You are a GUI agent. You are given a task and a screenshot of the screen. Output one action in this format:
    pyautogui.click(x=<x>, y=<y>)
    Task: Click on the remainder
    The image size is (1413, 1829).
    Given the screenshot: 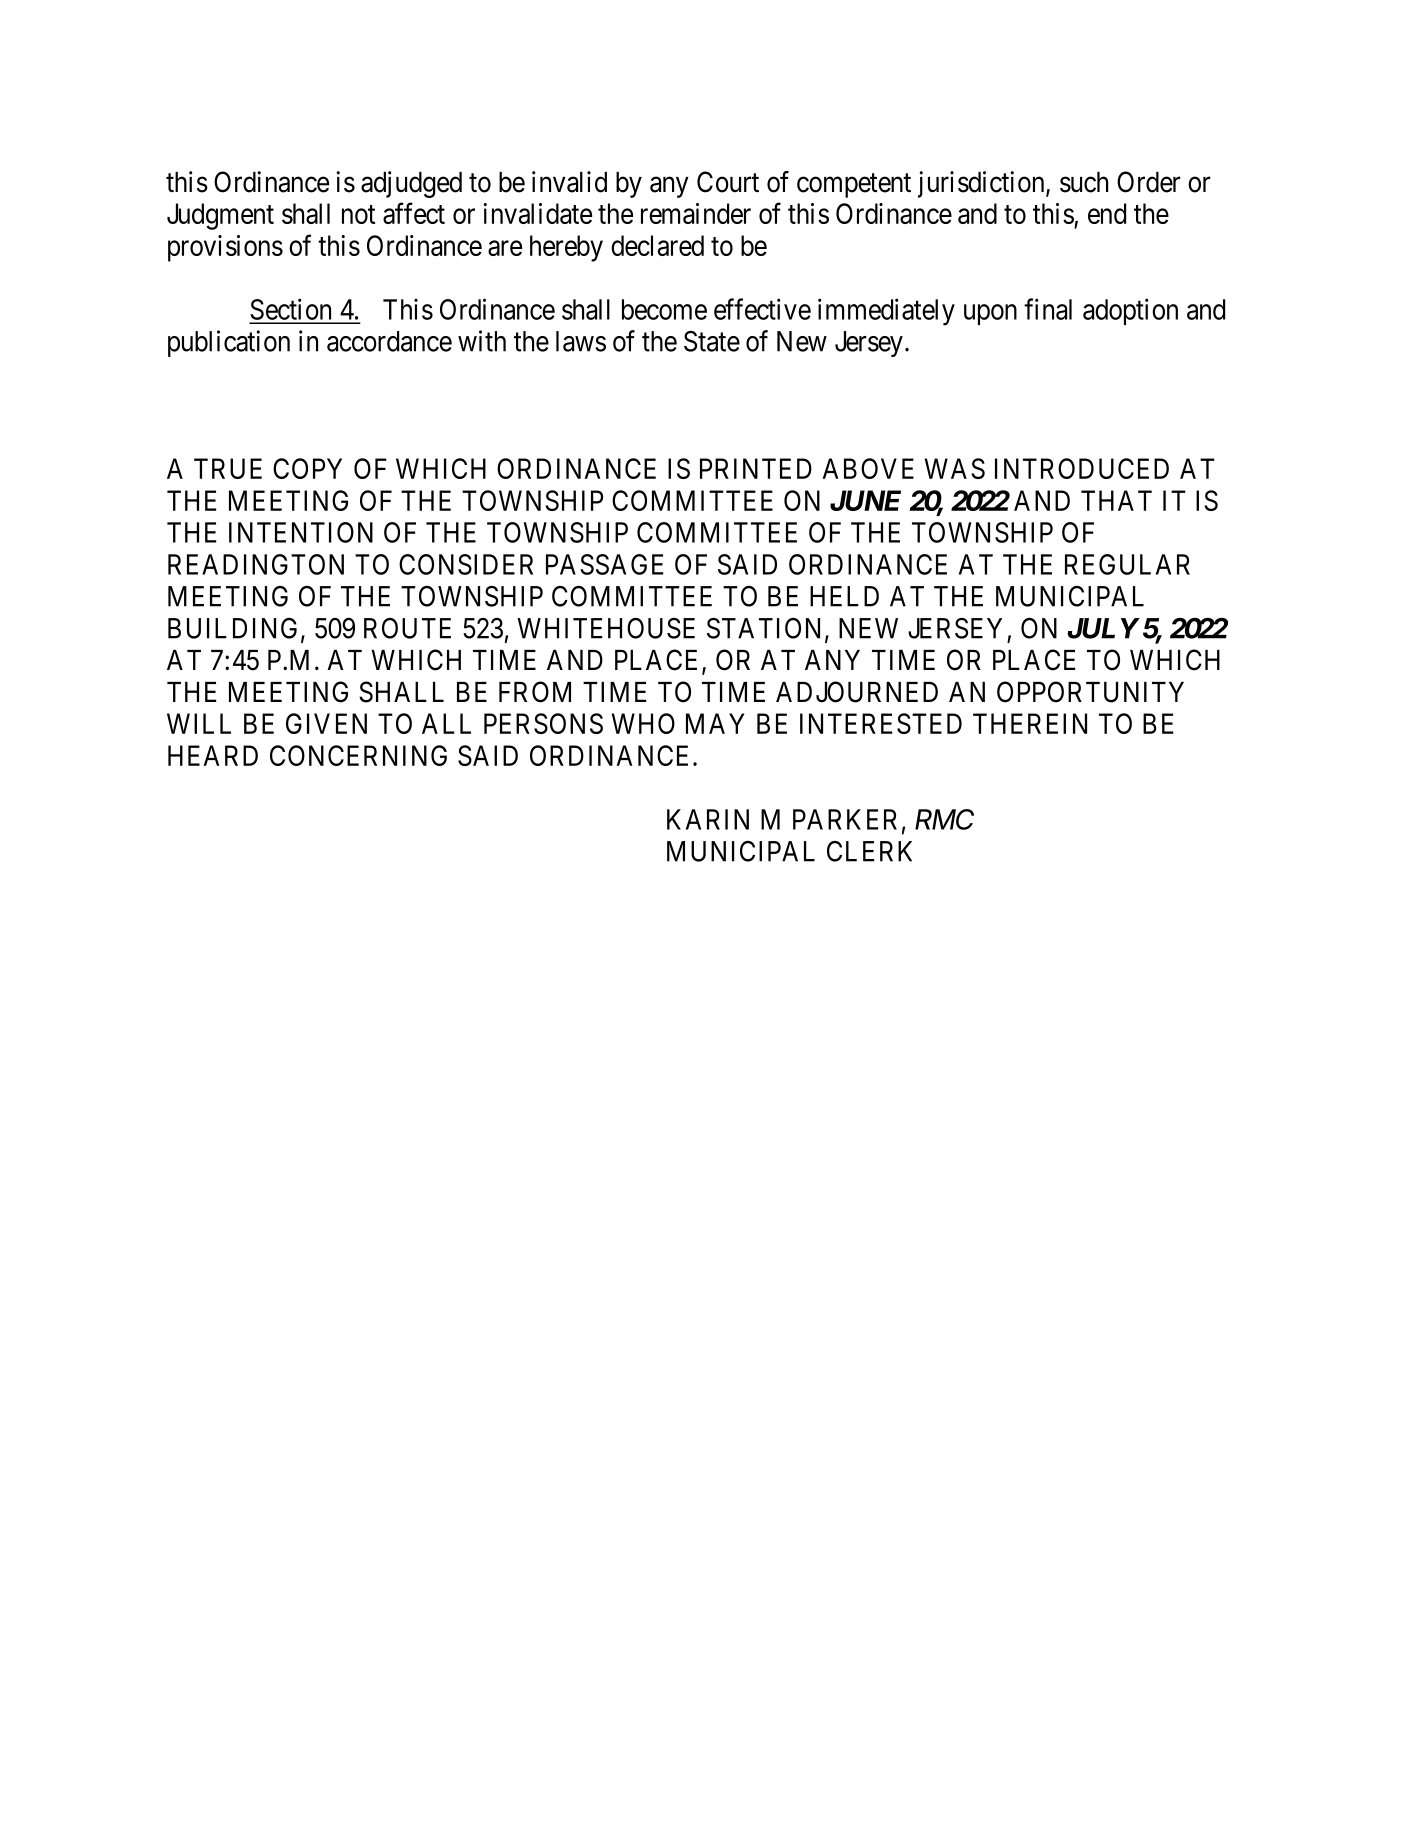 What is the action you would take?
    pyautogui.click(x=696, y=213)
